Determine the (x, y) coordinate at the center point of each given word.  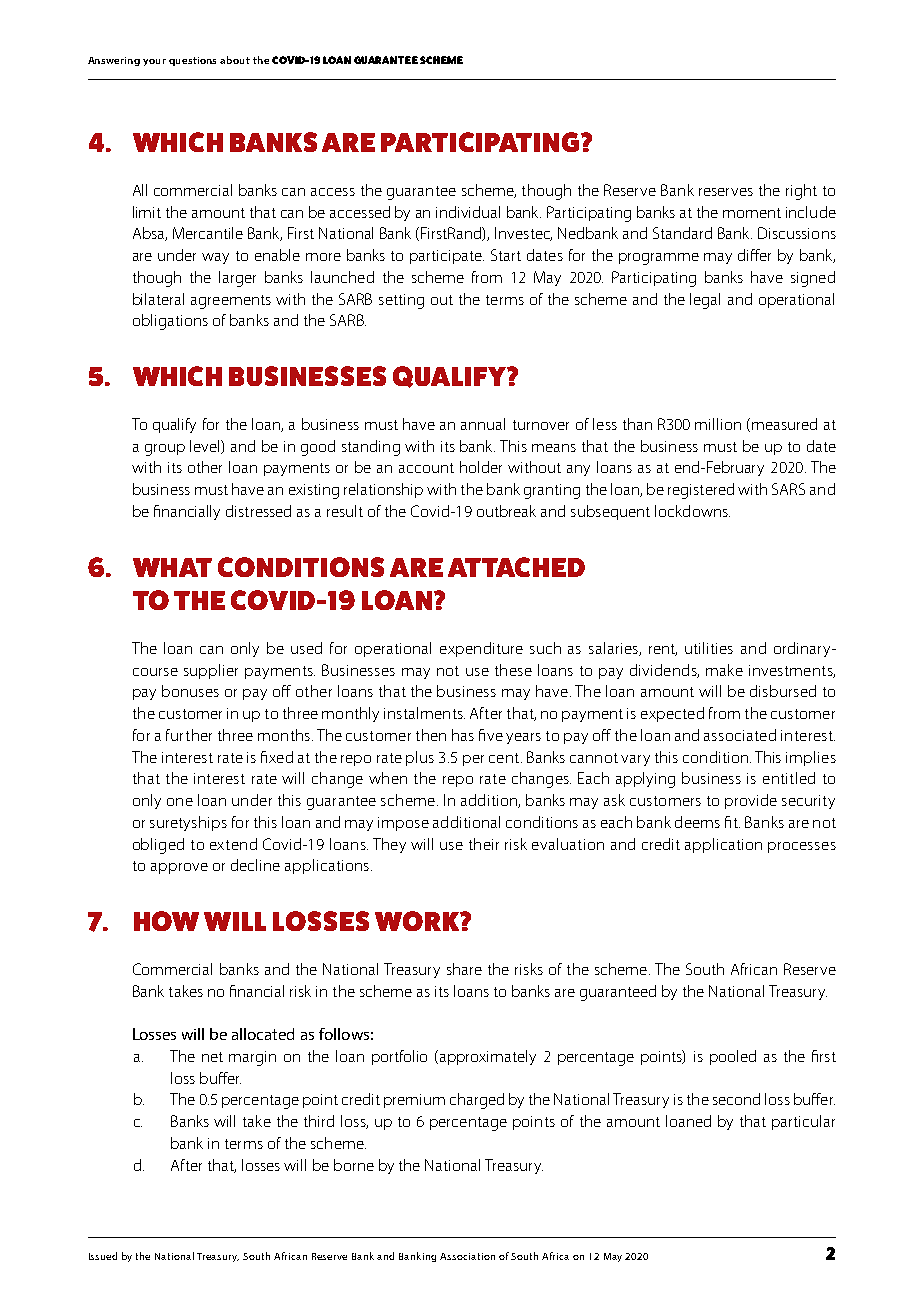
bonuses (190, 691)
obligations (170, 322)
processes (802, 847)
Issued (103, 1256)
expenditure (481, 649)
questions (192, 61)
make (724, 670)
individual (468, 212)
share (464, 969)
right (801, 192)
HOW (166, 921)
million (718, 424)
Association (467, 1256)
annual (483, 424)
